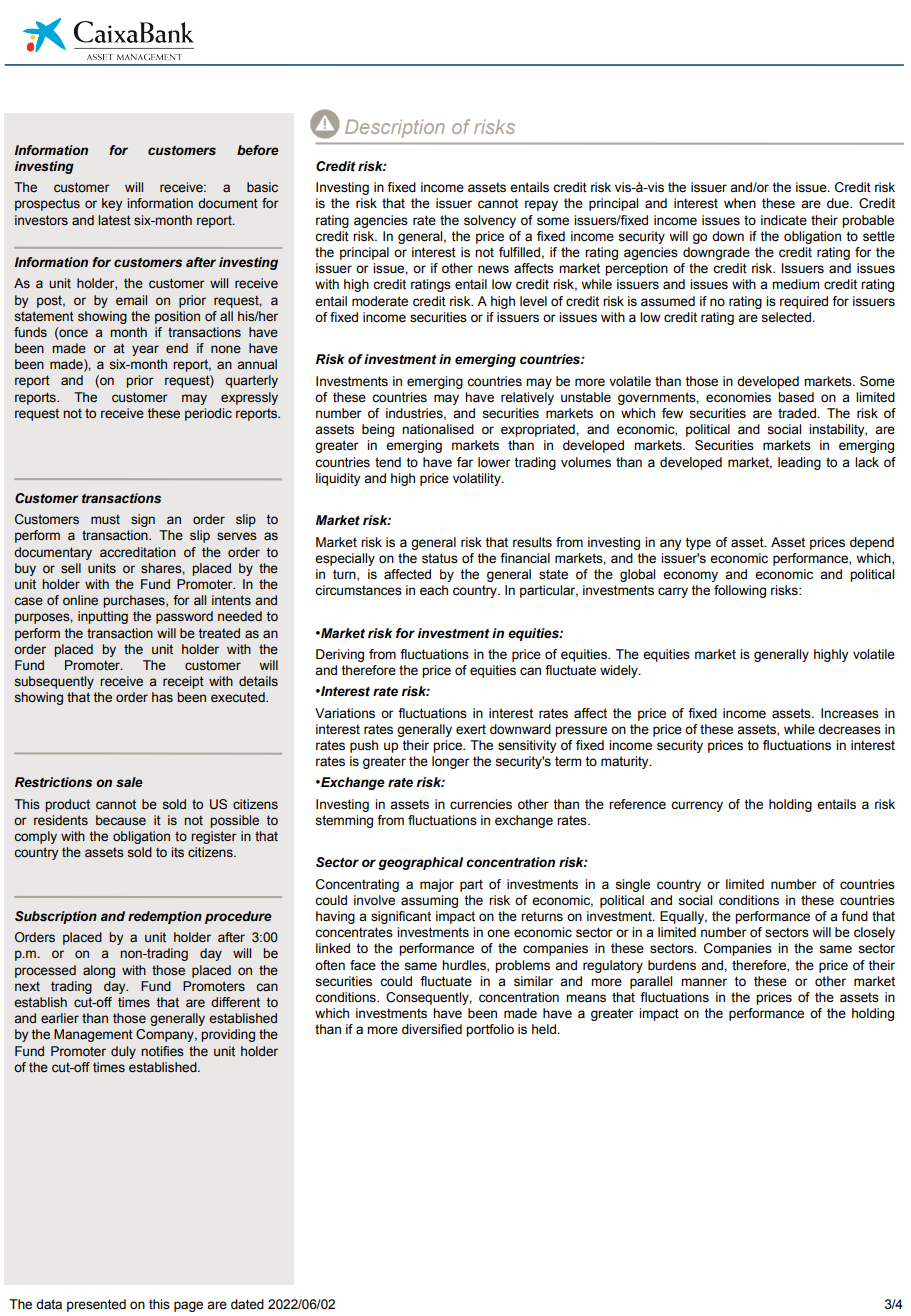 This screenshot has width=911, height=1316. Describe the element at coordinates (112, 204) in the screenshot. I see `key` at that location.
